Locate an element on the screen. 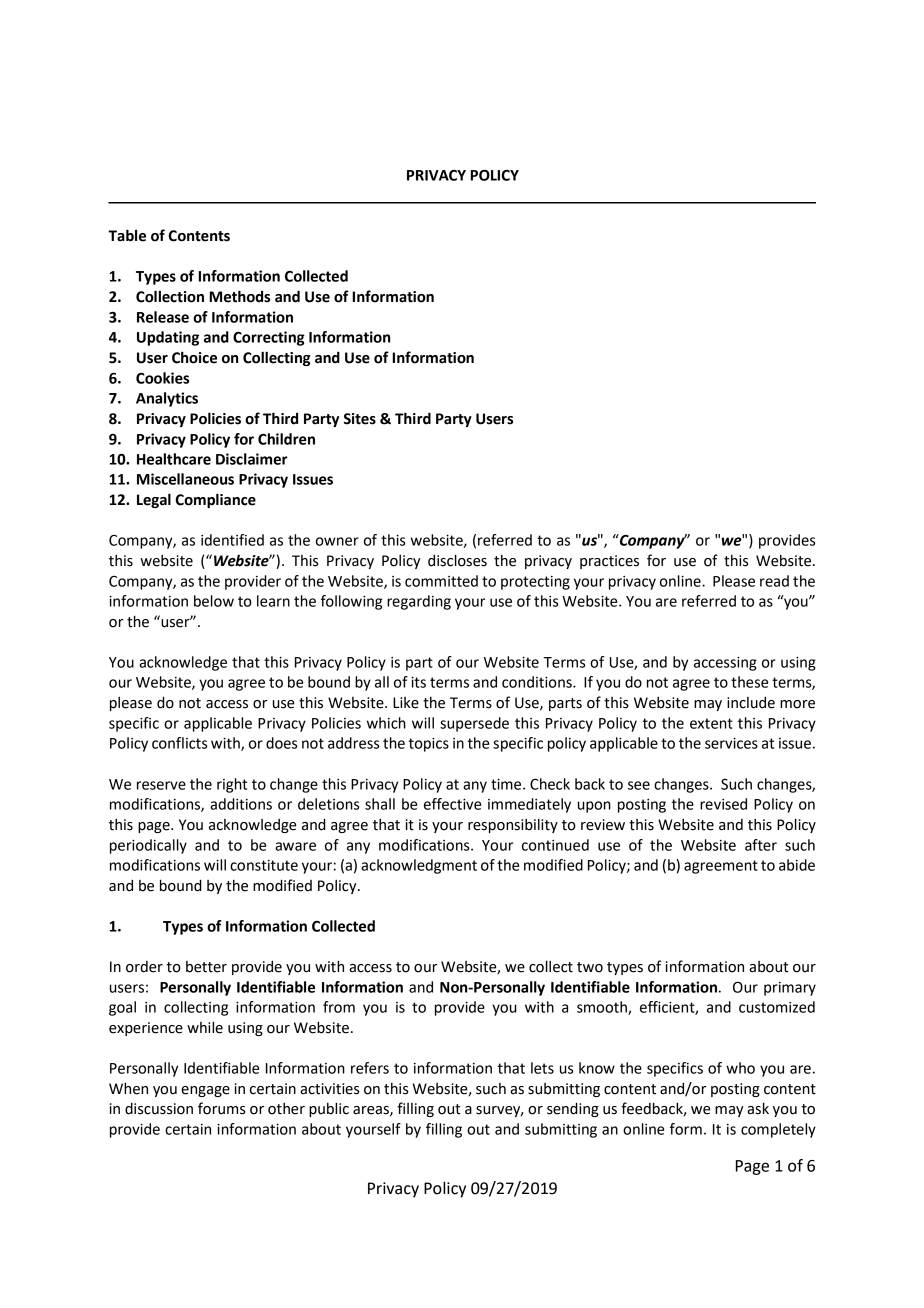 This screenshot has width=924, height=1308. lets is located at coordinates (542, 1068).
